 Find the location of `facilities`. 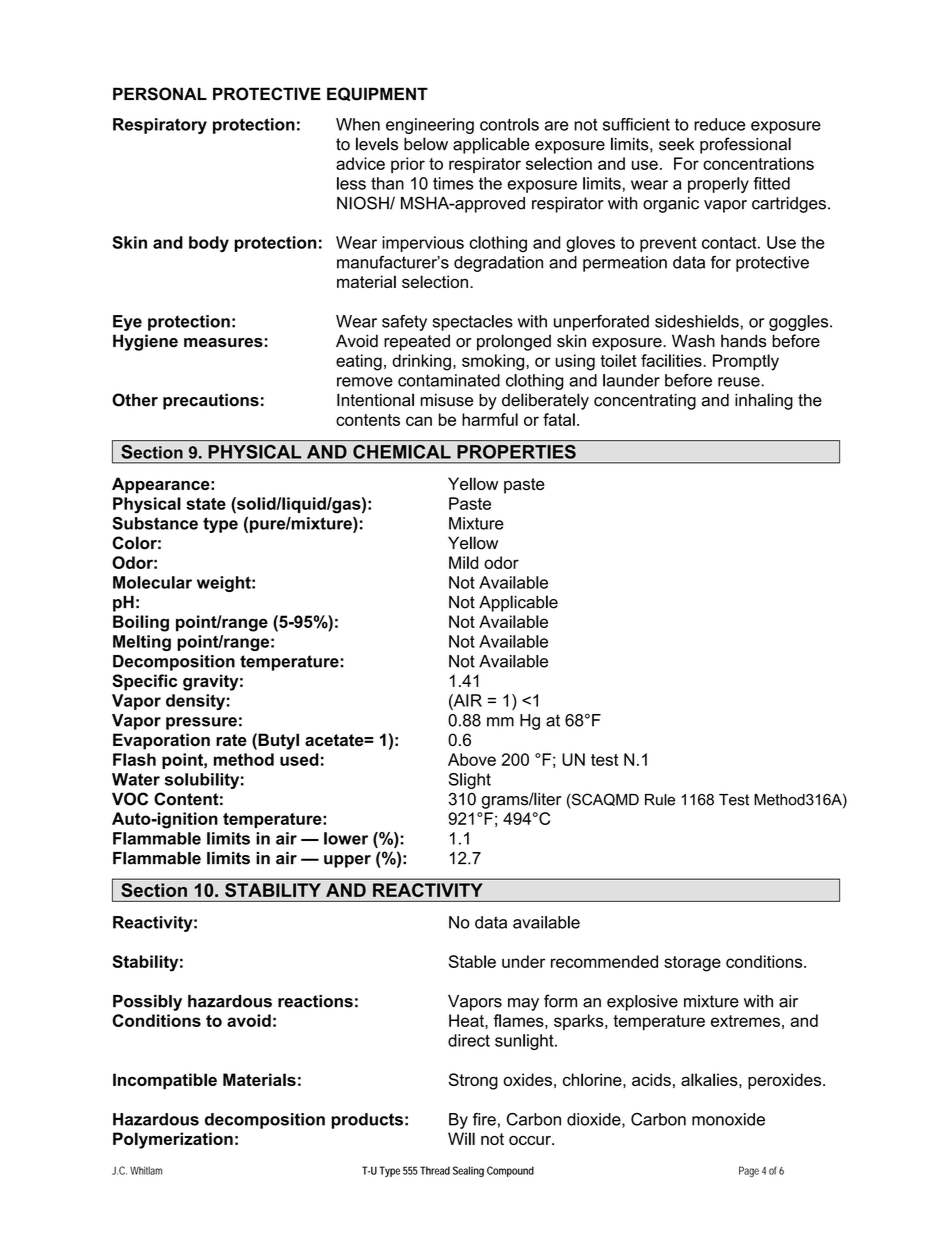

facilities is located at coordinates (672, 360).
